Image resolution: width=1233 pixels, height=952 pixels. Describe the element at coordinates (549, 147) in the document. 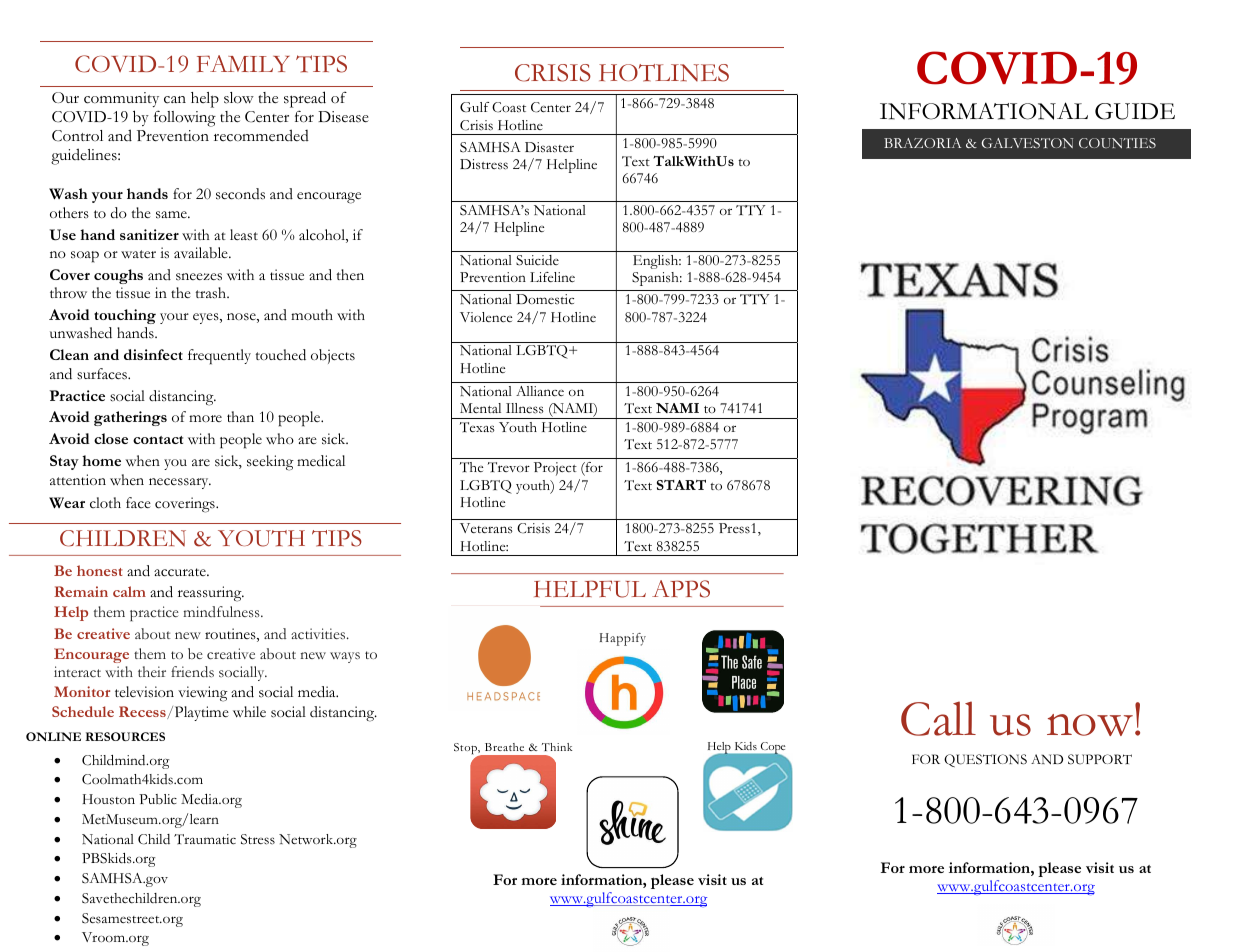

I see `Disaster` at that location.
